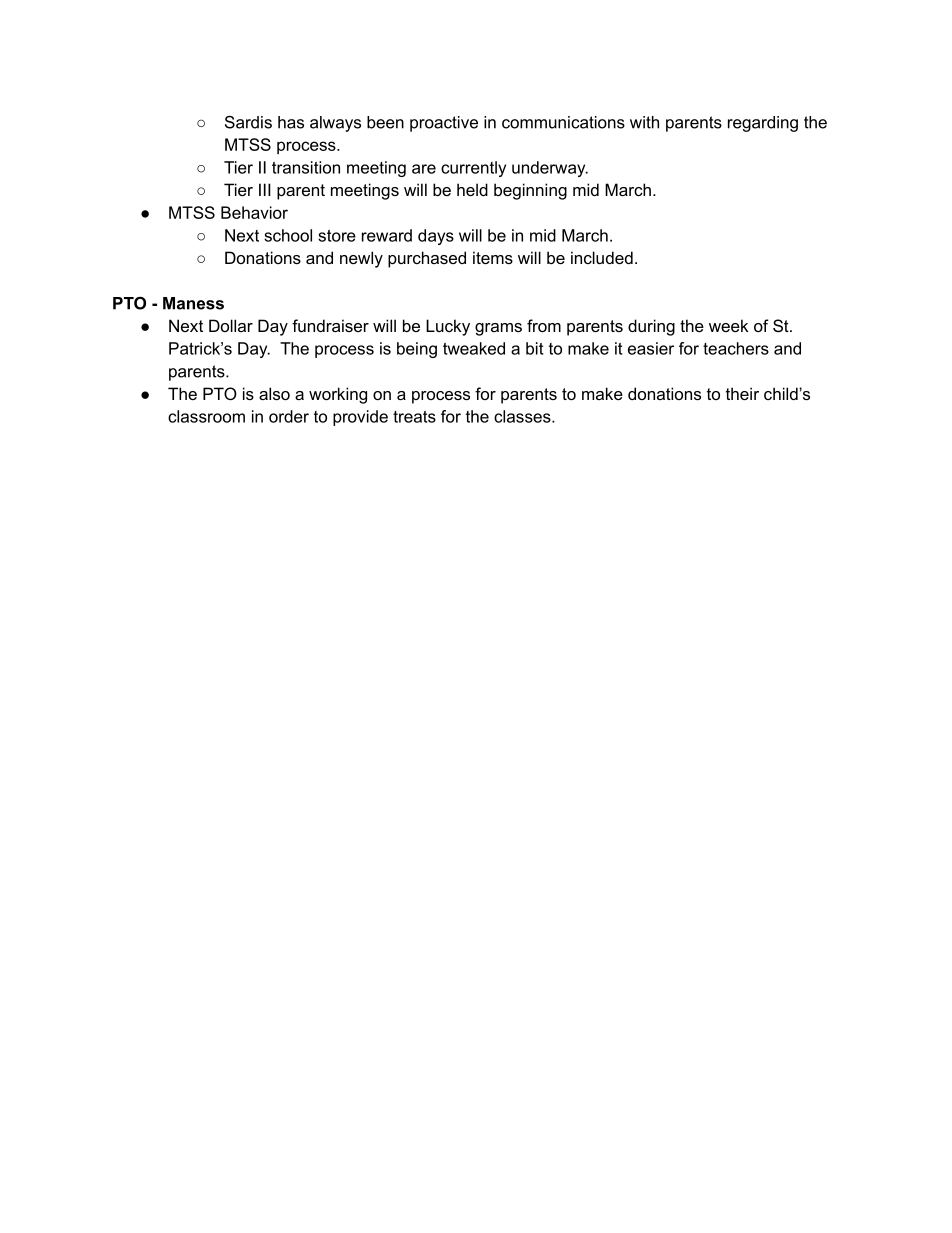 This screenshot has height=1233, width=952. Describe the element at coordinates (289, 416) in the screenshot. I see `order` at that location.
